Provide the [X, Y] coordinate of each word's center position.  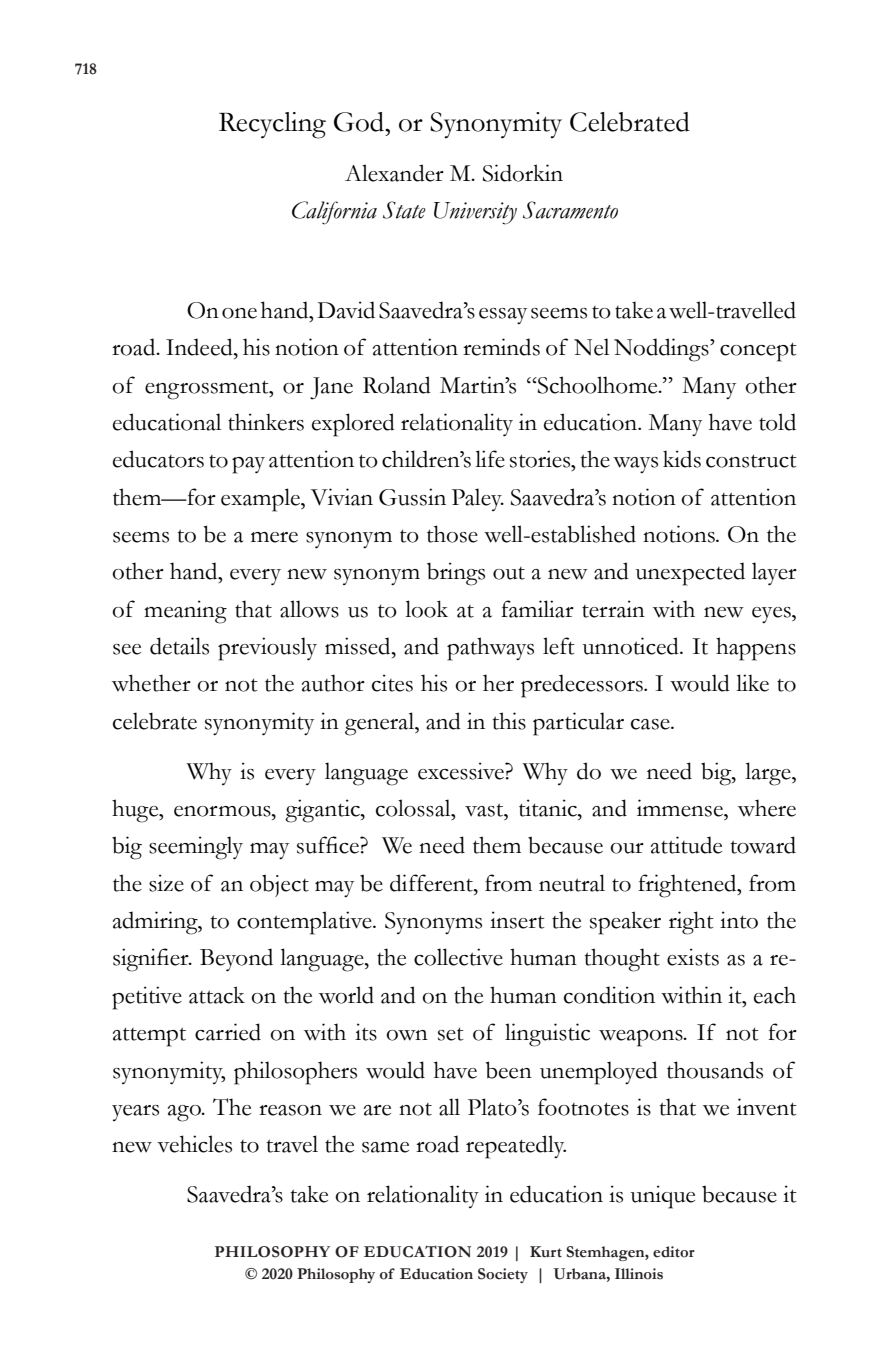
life [490, 459]
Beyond [236, 959]
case [651, 724]
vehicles [194, 1144]
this [509, 721]
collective [458, 957]
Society [503, 1275]
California [334, 213]
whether [151, 683]
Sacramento [570, 210]
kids [682, 459]
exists [693, 957]
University [475, 213]
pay [248, 465]
